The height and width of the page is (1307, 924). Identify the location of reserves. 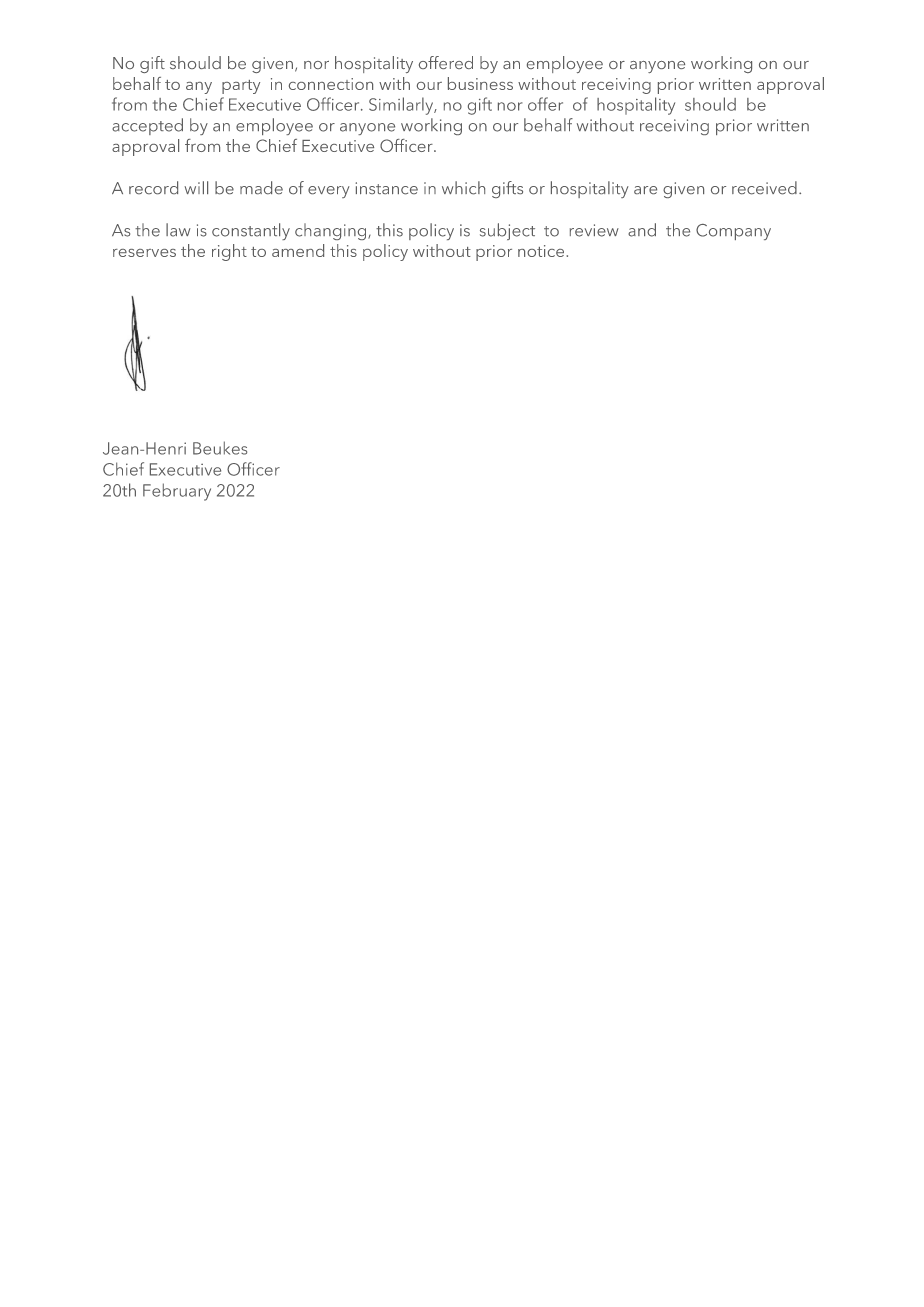
(144, 253).
